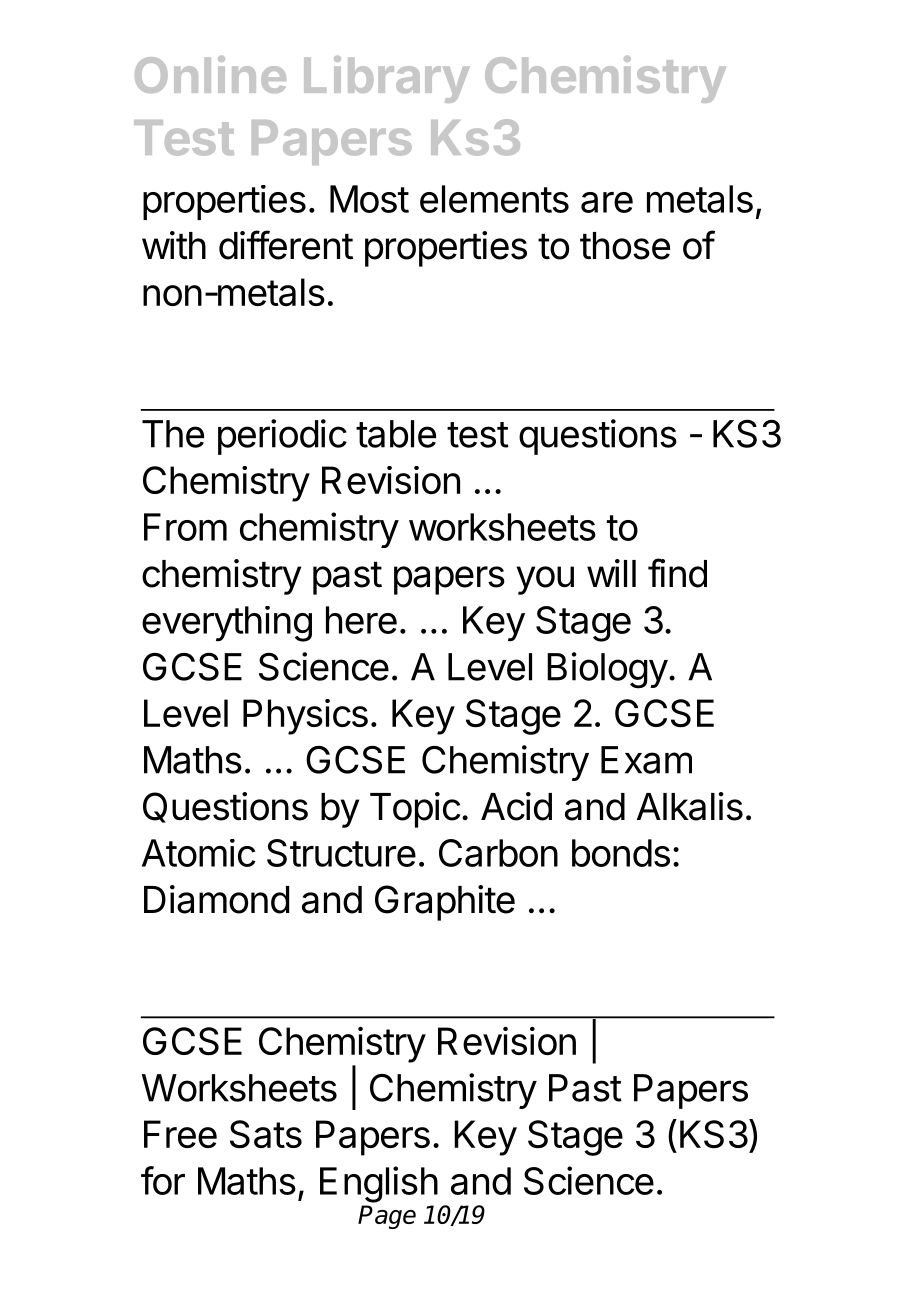 The height and width of the page is (1303, 924). Describe the element at coordinates (379, 1184) in the page. I see `English` at that location.
